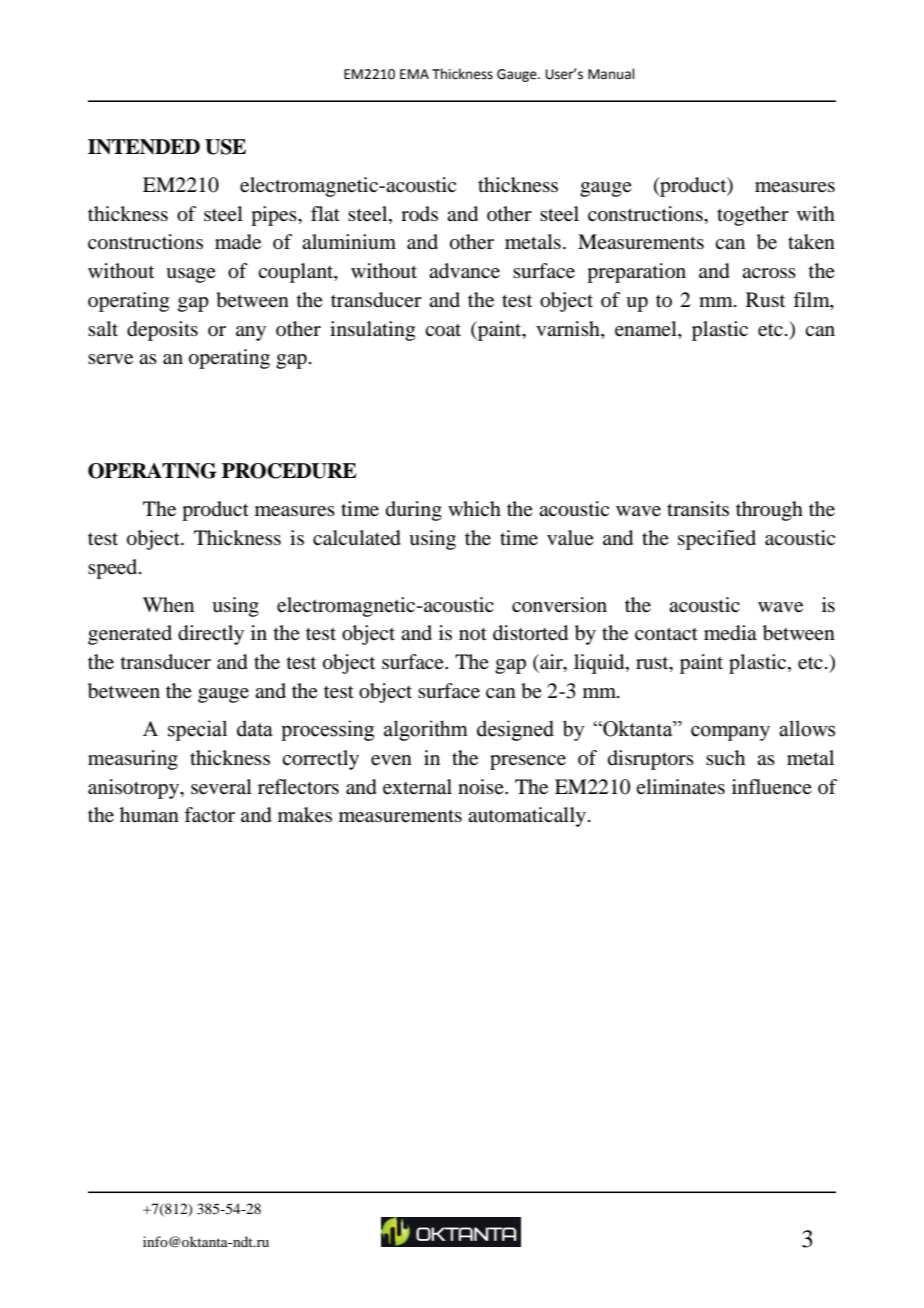 The image size is (924, 1308). Describe the element at coordinates (717, 540) in the screenshot. I see `specified` at that location.
